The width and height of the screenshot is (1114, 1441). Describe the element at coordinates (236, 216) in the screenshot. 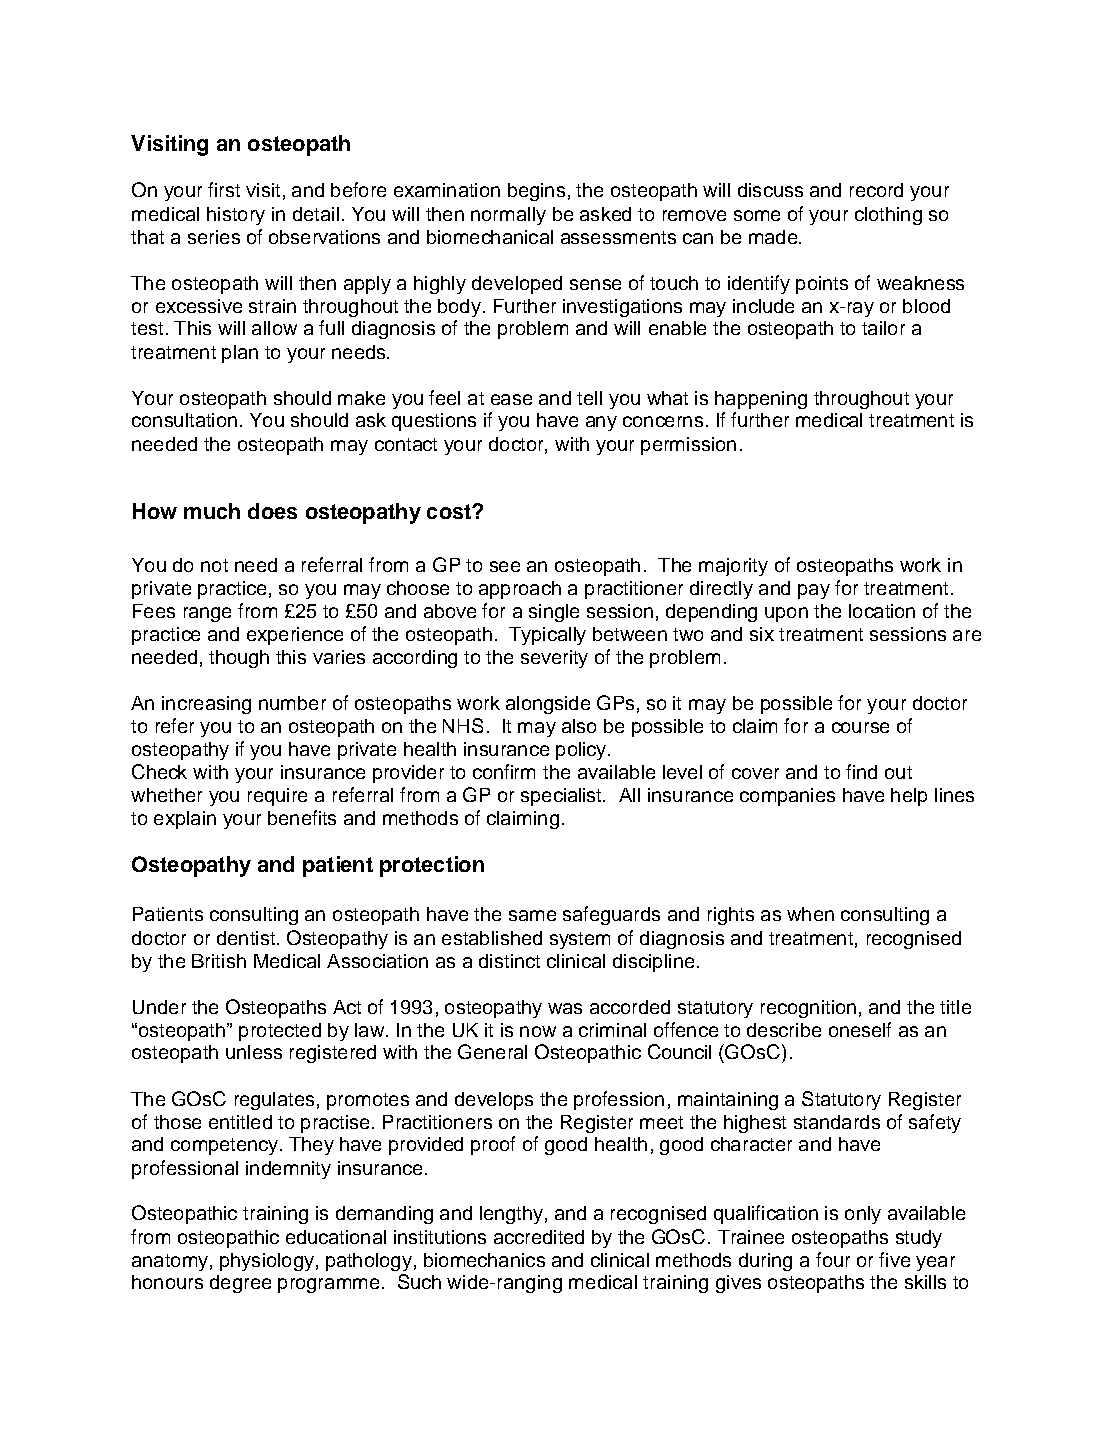

I see `history` at that location.
